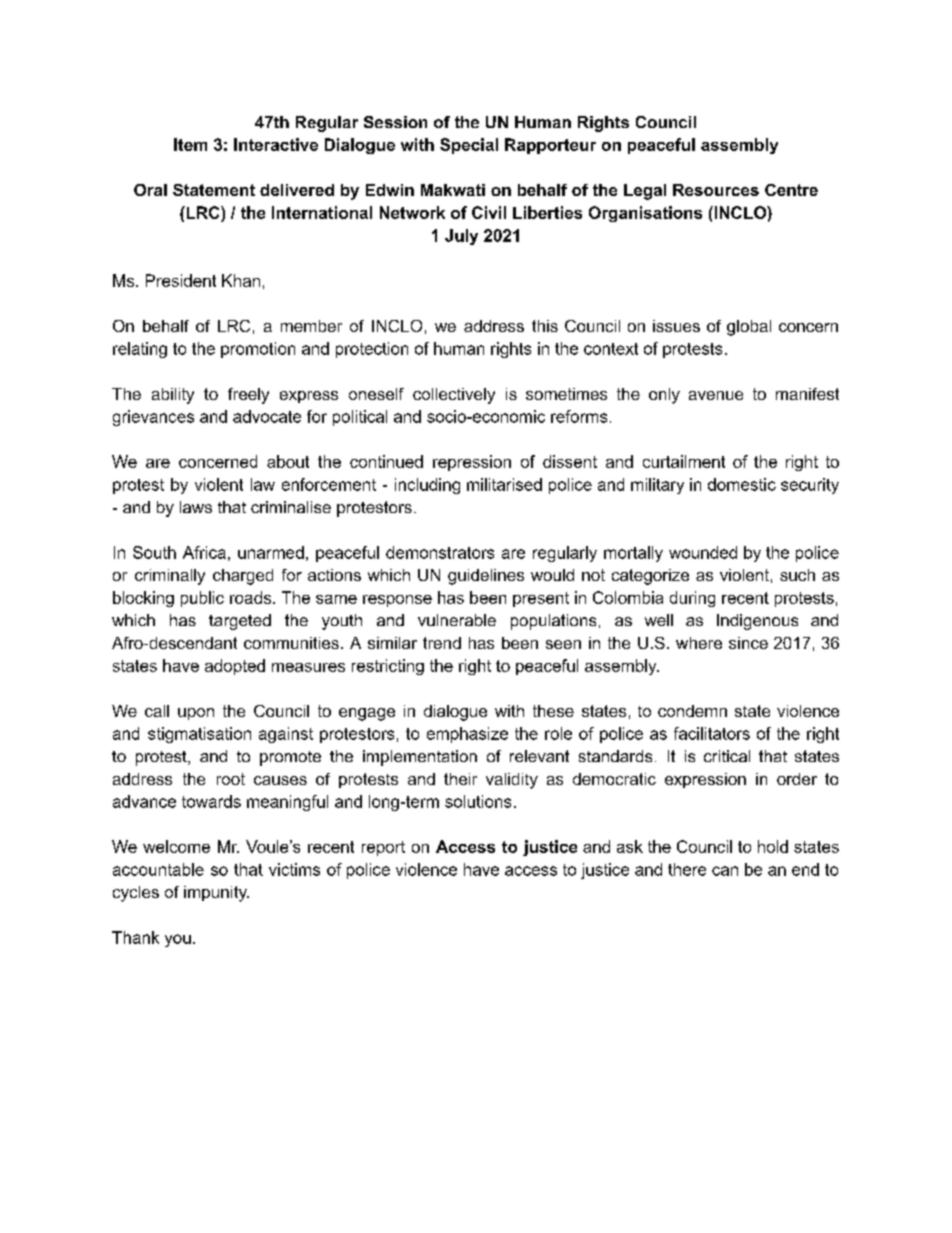 Image resolution: width=952 pixels, height=1233 pixels. What do you see at coordinates (440, 552) in the image?
I see `demonstrators` at bounding box center [440, 552].
